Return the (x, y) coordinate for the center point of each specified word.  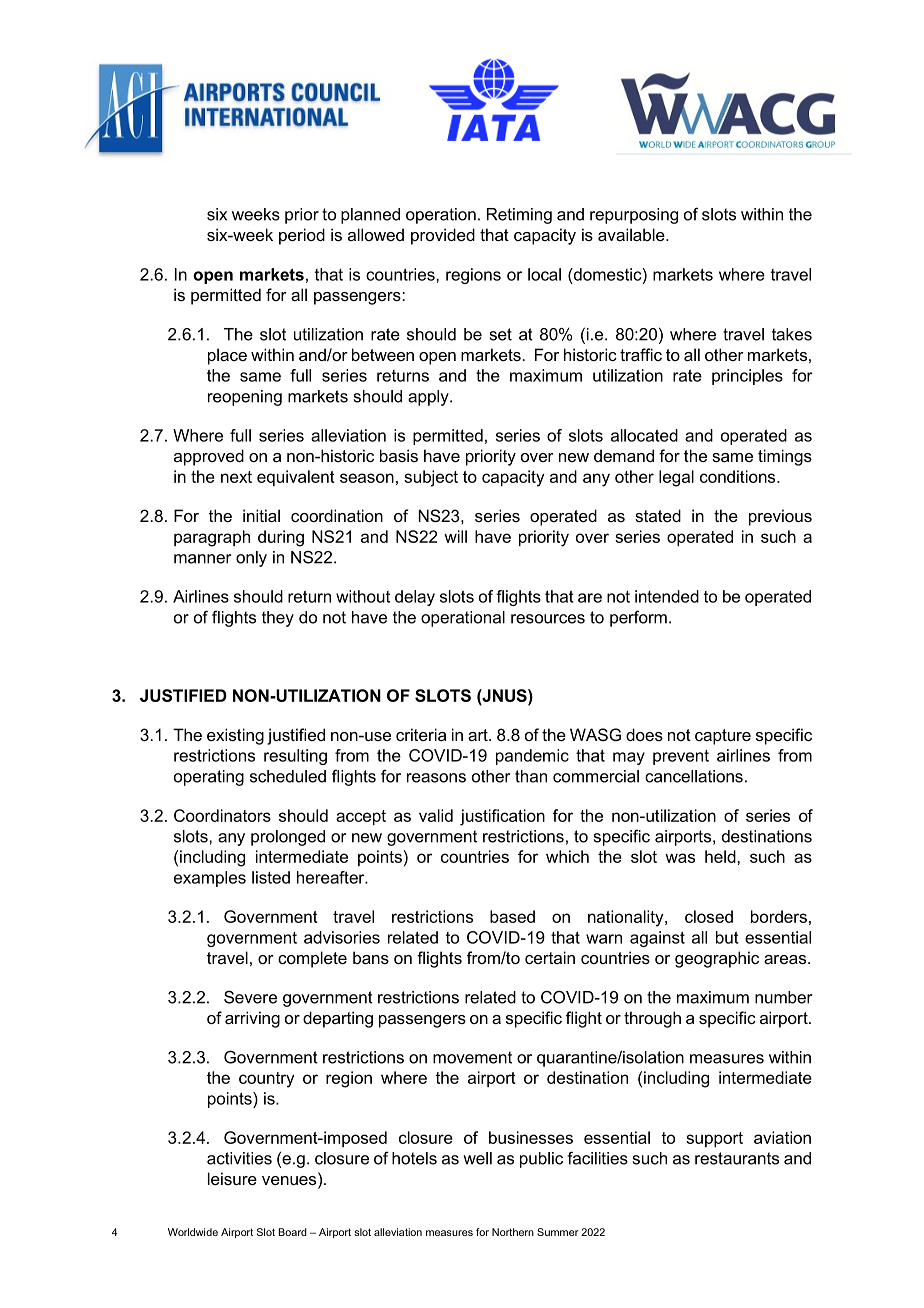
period (302, 236)
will (455, 536)
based (512, 916)
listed (271, 877)
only (251, 559)
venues (290, 1180)
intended (667, 596)
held (721, 856)
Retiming (519, 216)
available (632, 234)
